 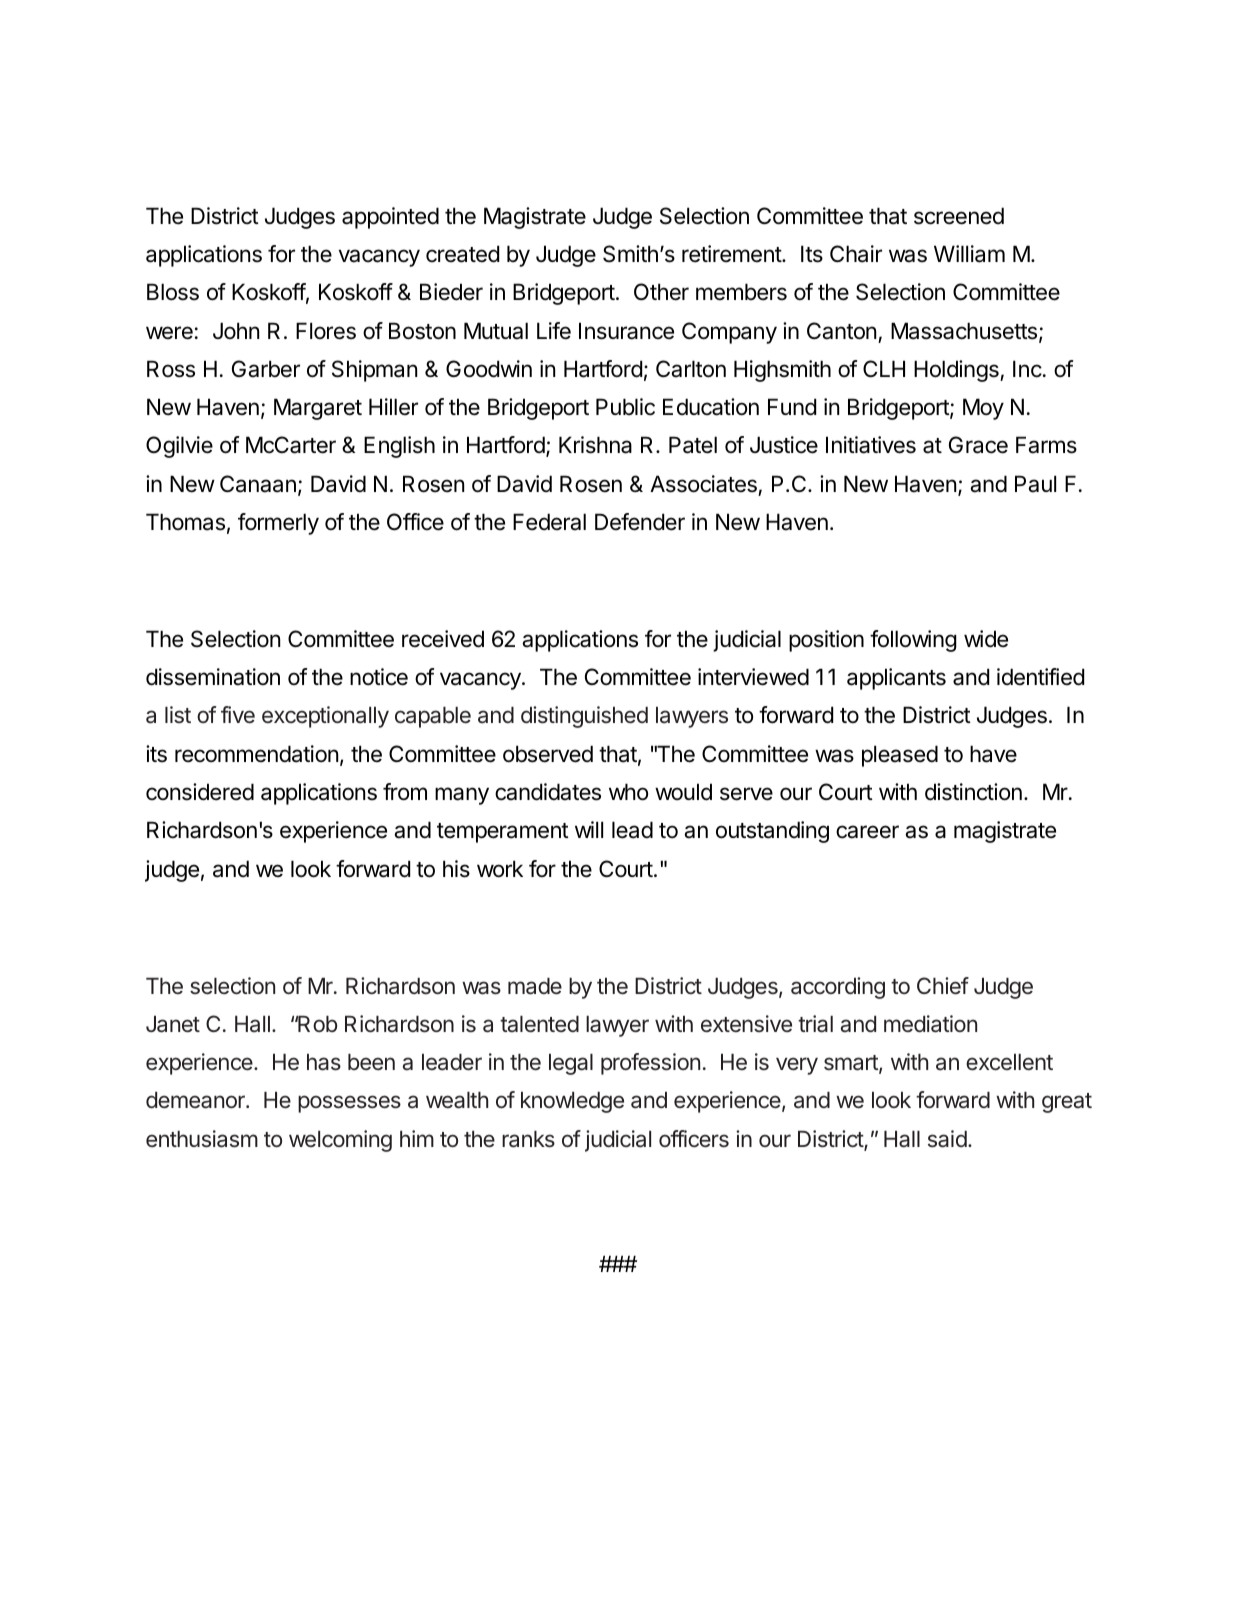 What do you see at coordinates (1035, 484) in the document?
I see `Paul` at bounding box center [1035, 484].
